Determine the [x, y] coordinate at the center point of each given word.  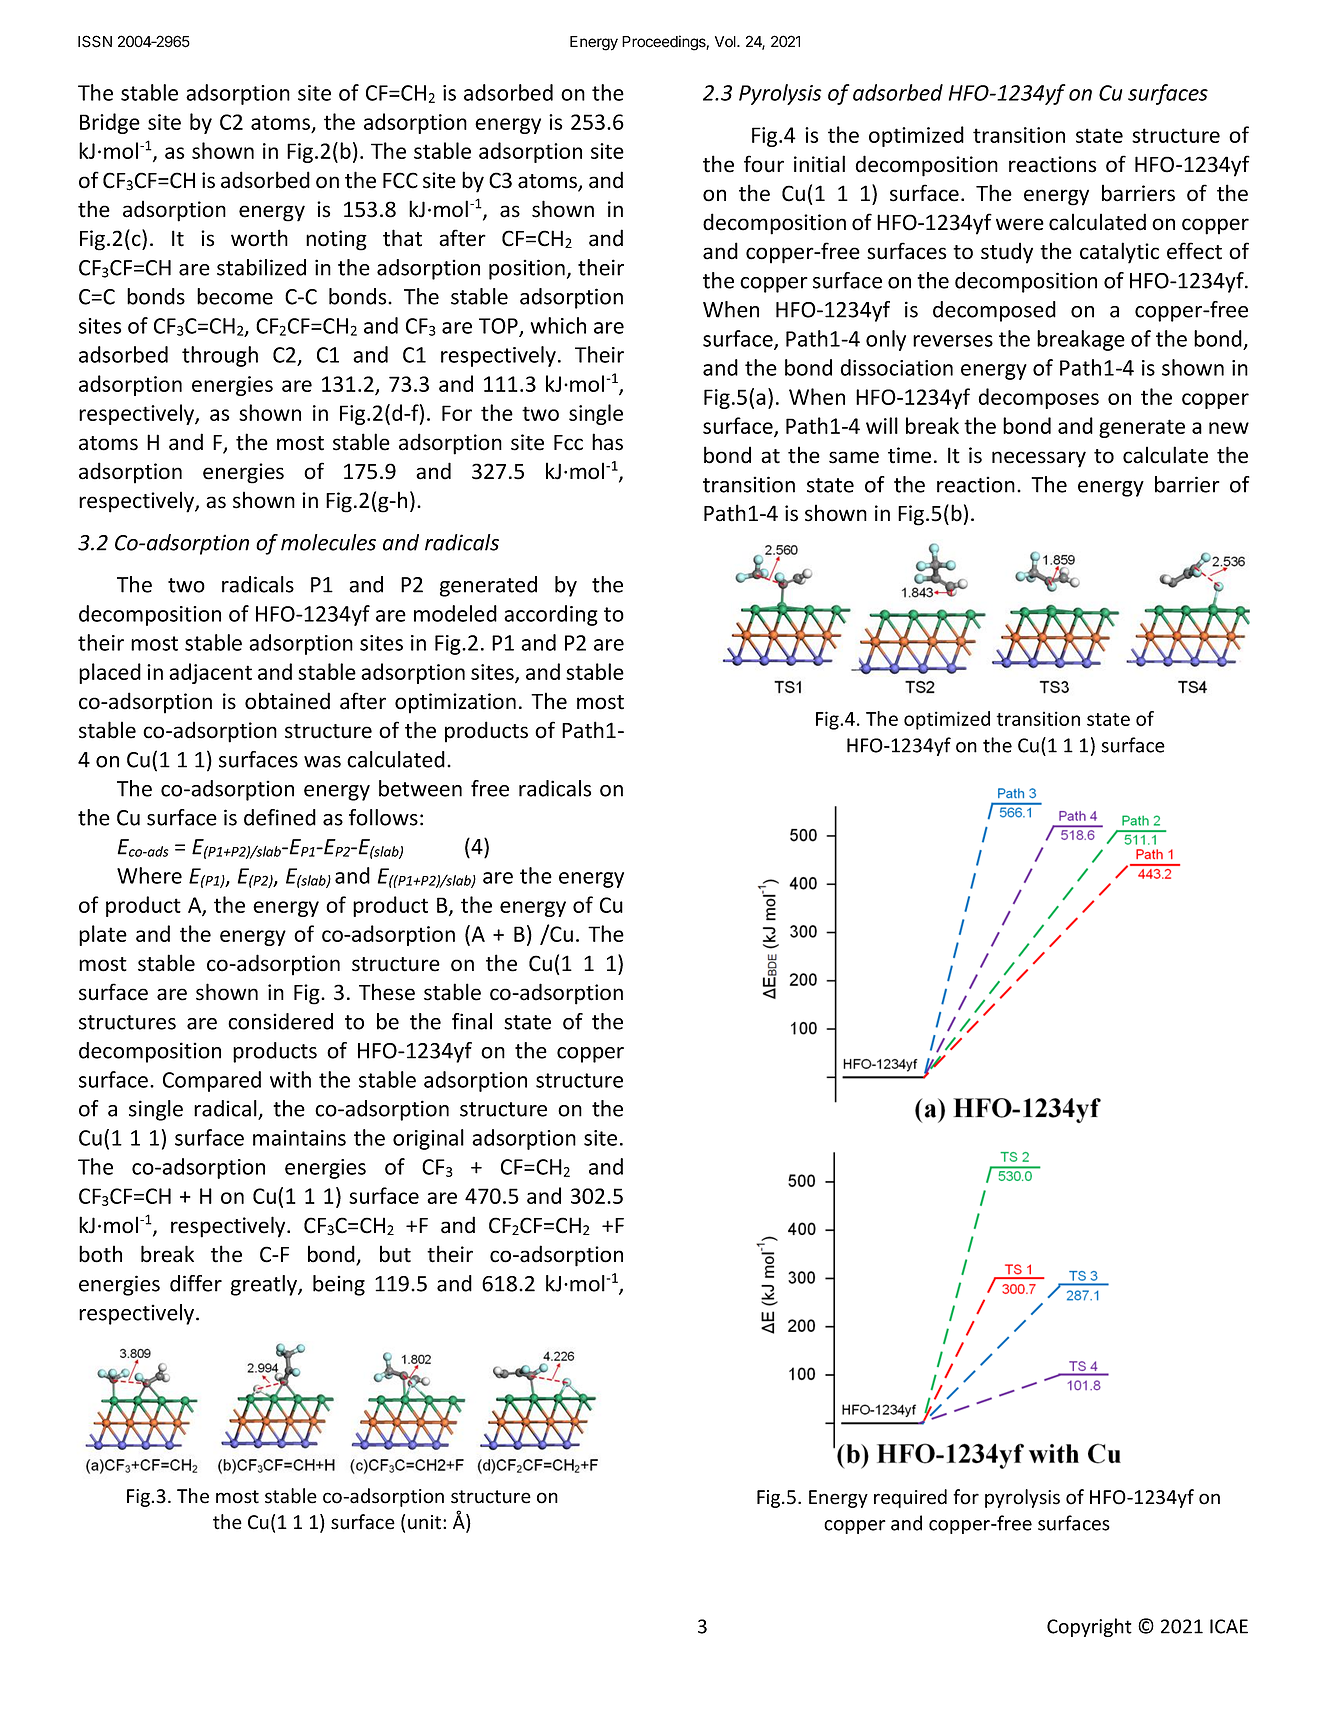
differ [196, 1283]
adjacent [210, 673]
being [339, 1285]
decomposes [1039, 398]
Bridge [110, 123]
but [395, 1254]
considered [280, 1021]
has [607, 442]
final [472, 1021]
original [428, 1139]
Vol [726, 42]
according [551, 615]
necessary [1039, 459]
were [1020, 224]
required [910, 1498]
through [220, 356]
